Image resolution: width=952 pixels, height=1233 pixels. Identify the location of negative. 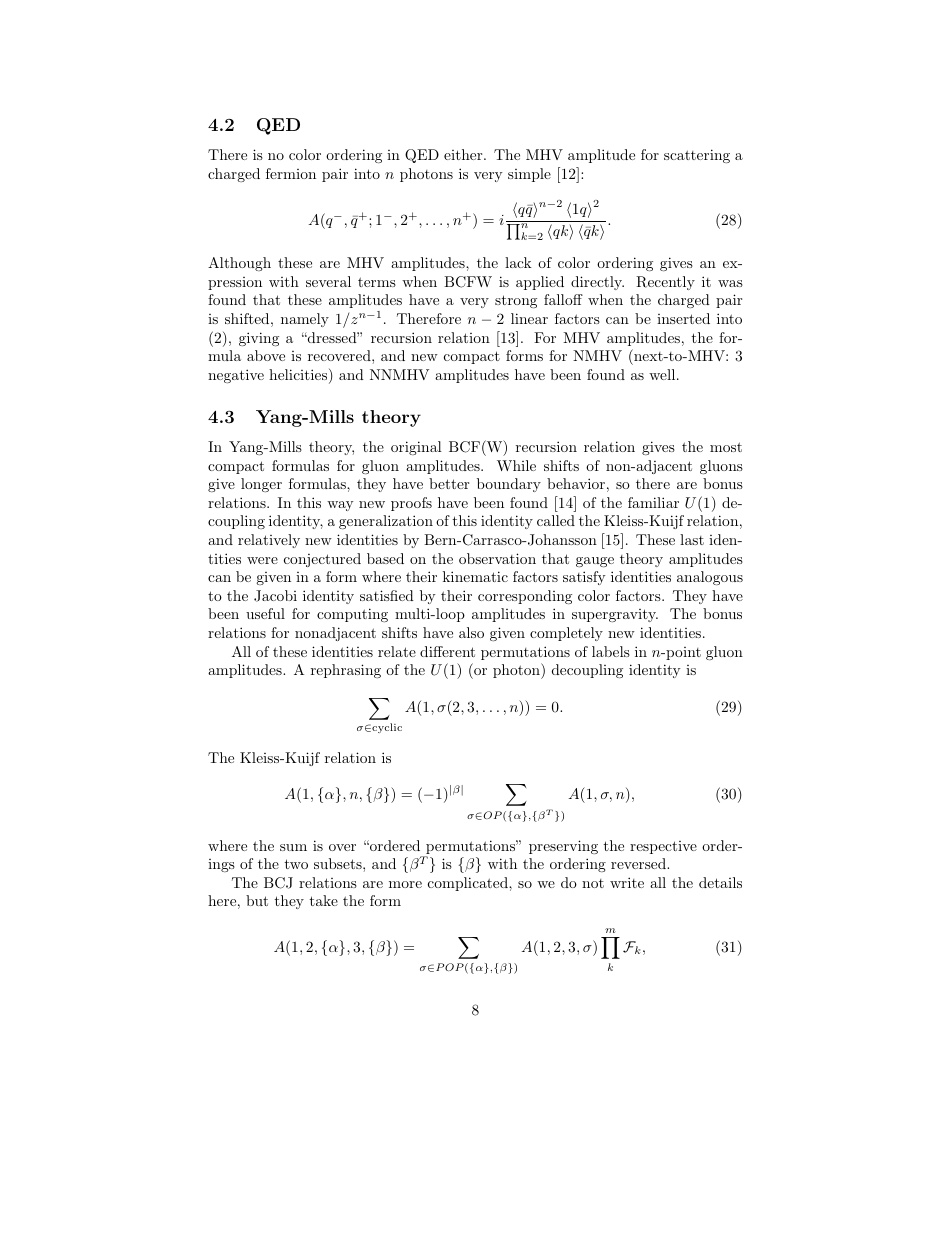
(236, 376).
